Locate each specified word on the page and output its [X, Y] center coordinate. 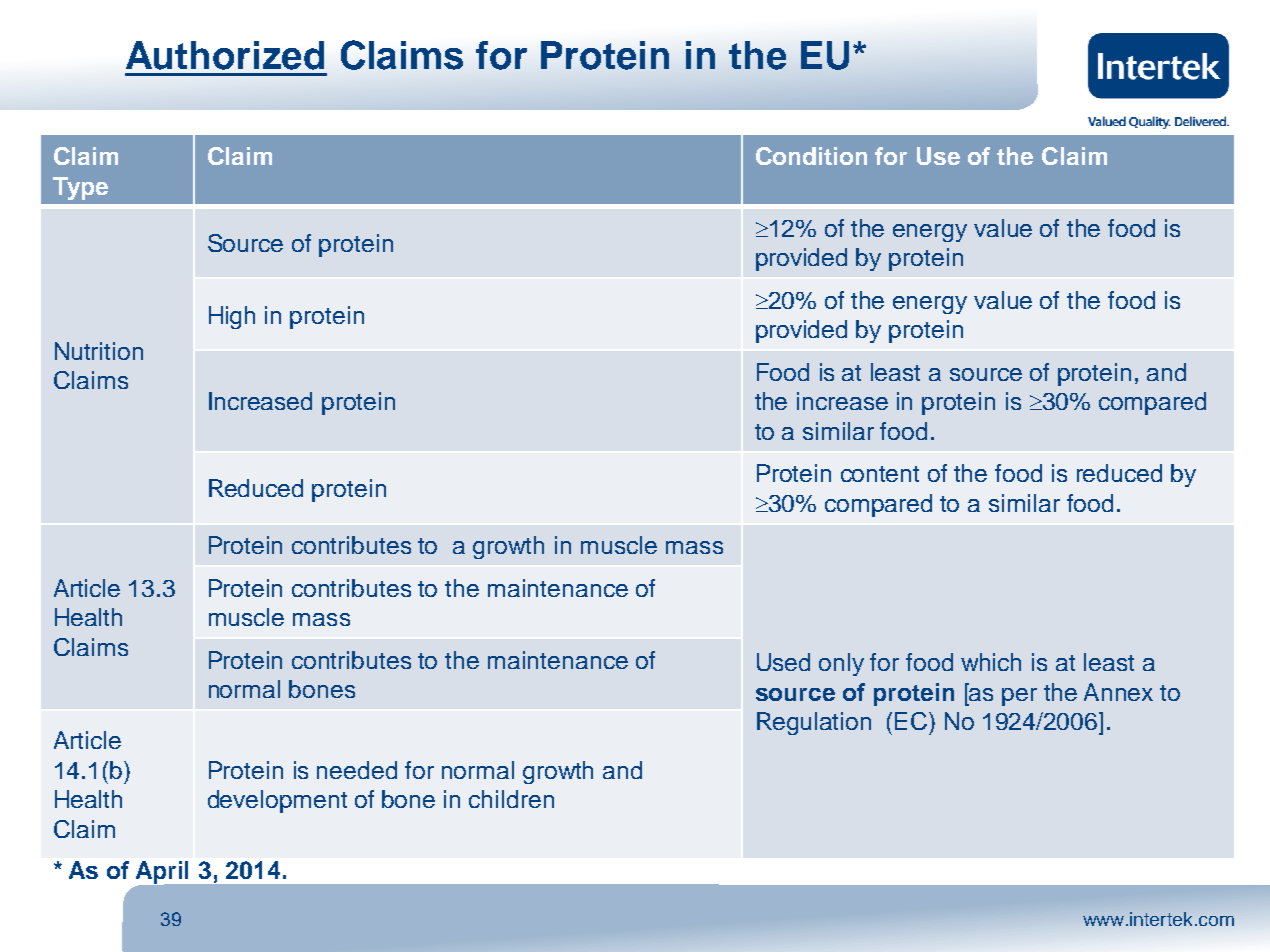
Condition [811, 156]
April [162, 872]
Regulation [814, 723]
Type [80, 188]
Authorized [225, 55]
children [511, 799]
